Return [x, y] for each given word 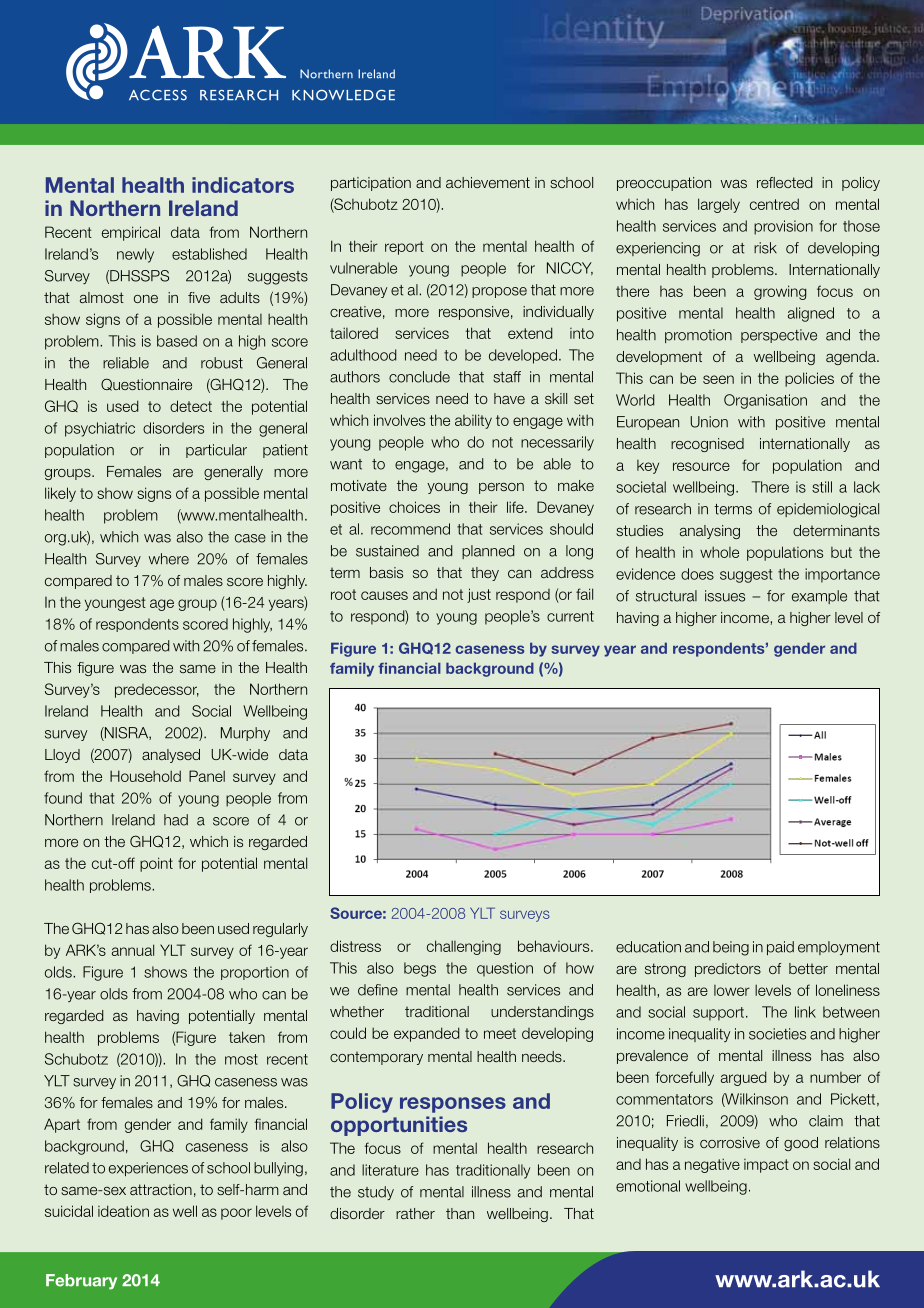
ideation [123, 1211]
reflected [785, 182]
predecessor [157, 691]
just [479, 595]
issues [725, 596]
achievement [488, 182]
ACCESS [158, 95]
